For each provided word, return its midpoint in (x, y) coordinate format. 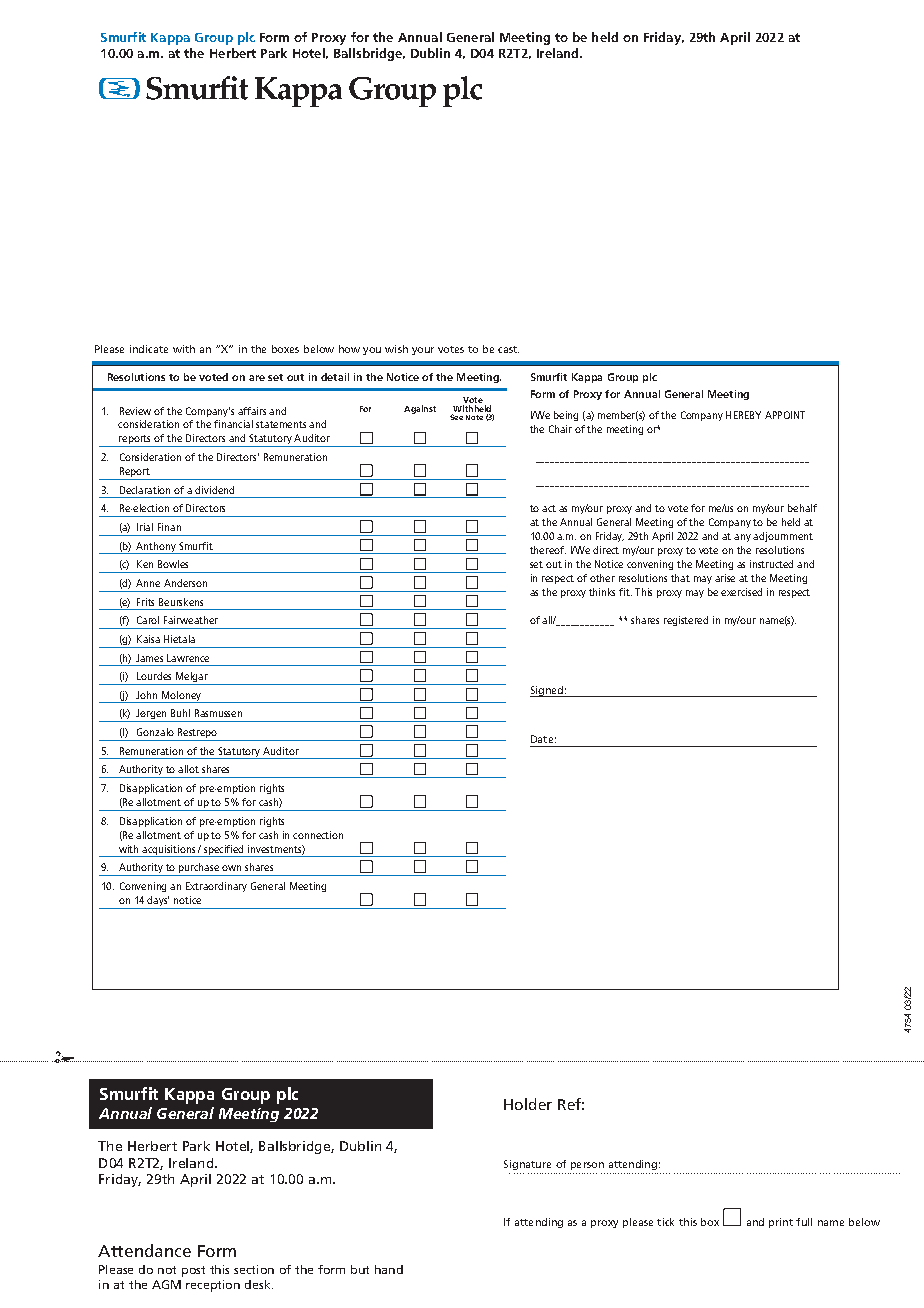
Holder (528, 1104)
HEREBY (743, 415)
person (587, 1166)
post (193, 1271)
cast (508, 349)
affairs (252, 411)
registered (686, 621)
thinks (602, 592)
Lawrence (188, 658)
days (157, 902)
